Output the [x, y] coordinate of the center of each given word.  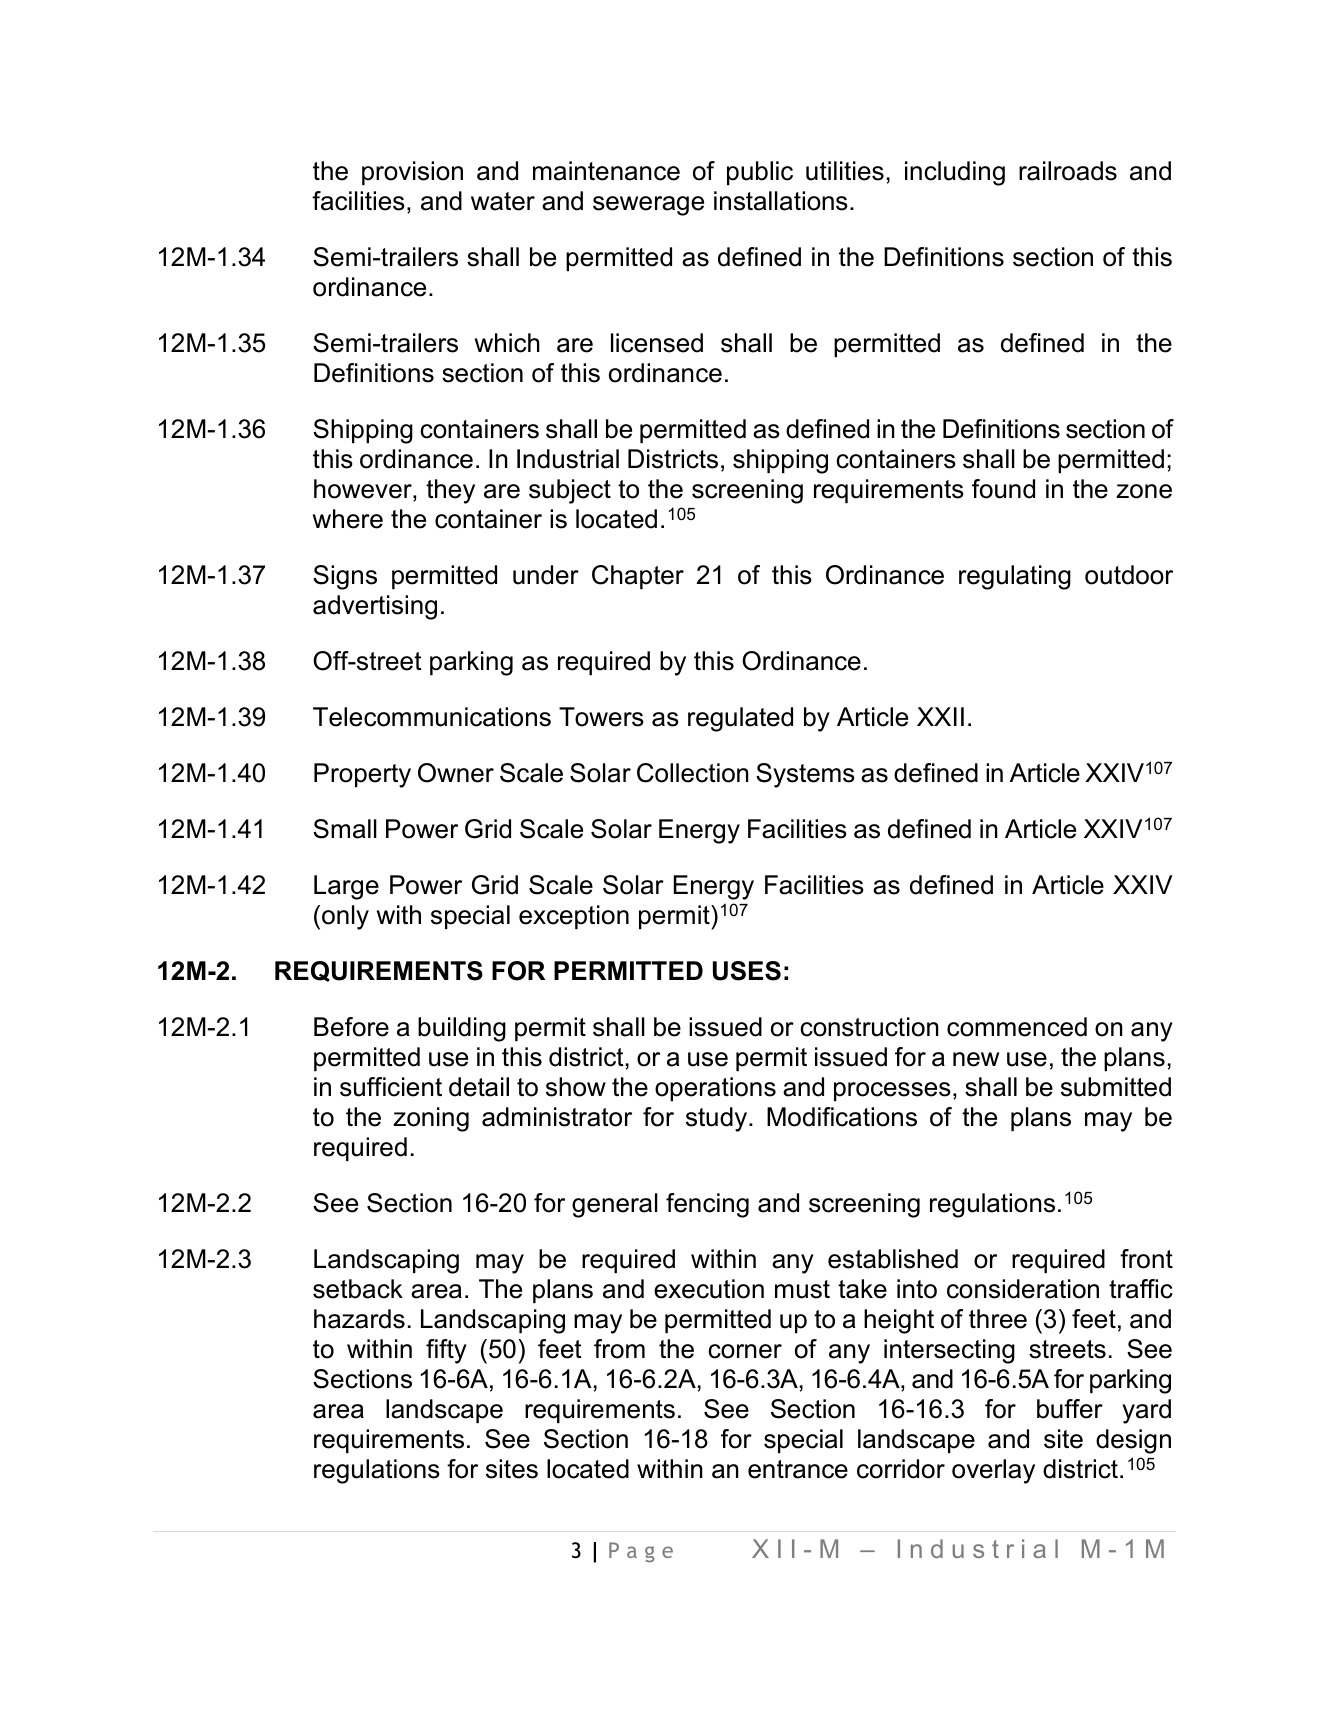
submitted [1116, 1087]
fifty [446, 1351]
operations [715, 1089]
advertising [375, 607]
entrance [798, 1469]
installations [781, 201]
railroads [1068, 171]
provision [412, 173]
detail [479, 1087]
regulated [740, 719]
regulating [1015, 577]
